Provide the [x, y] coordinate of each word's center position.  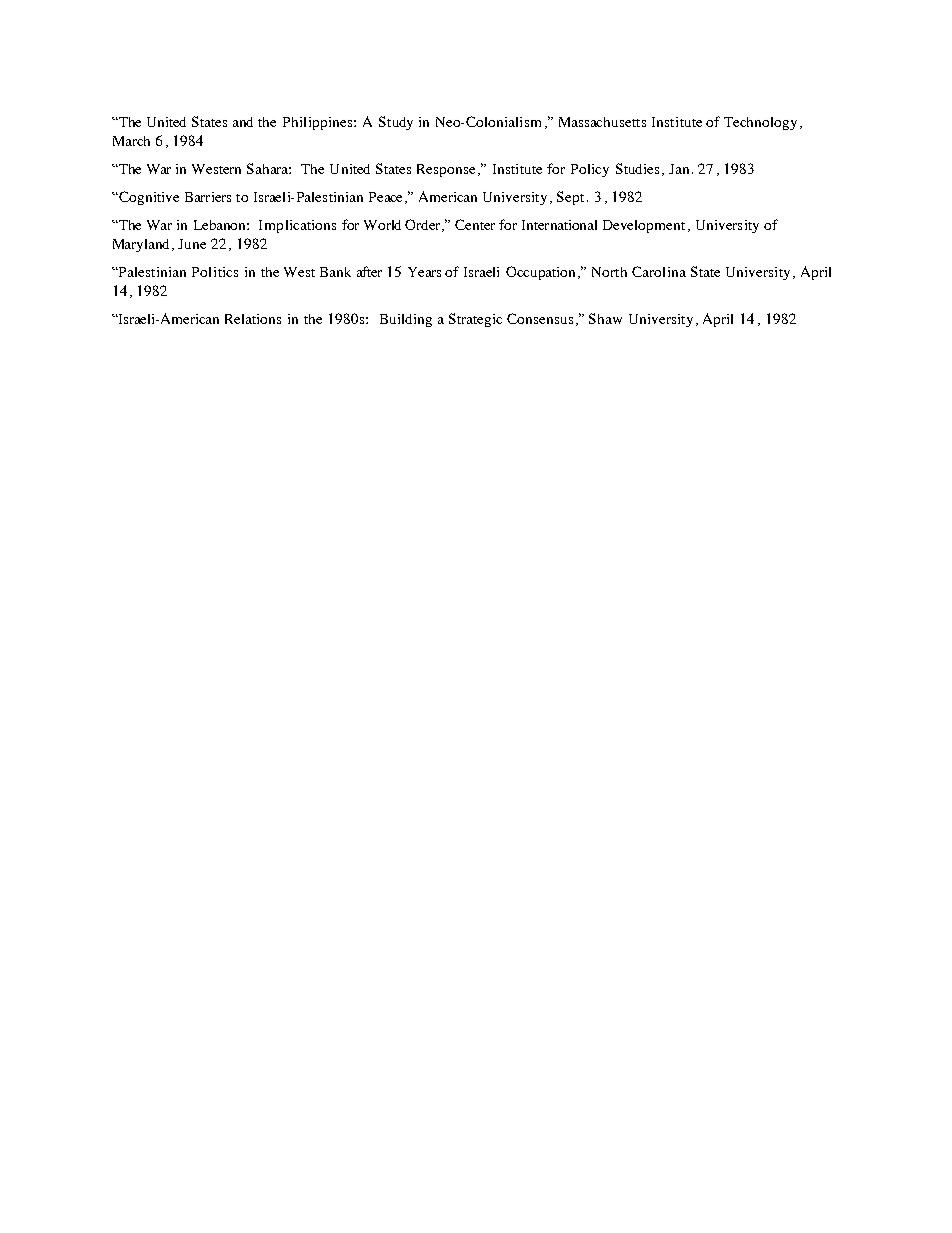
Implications [297, 226]
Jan [679, 169]
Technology [760, 123]
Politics [215, 272]
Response [446, 170]
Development [644, 226]
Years [424, 272]
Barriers [208, 197]
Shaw [605, 318]
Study [396, 123]
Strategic [475, 320]
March [131, 141]
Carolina [659, 271]
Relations [253, 319]
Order [422, 224]
